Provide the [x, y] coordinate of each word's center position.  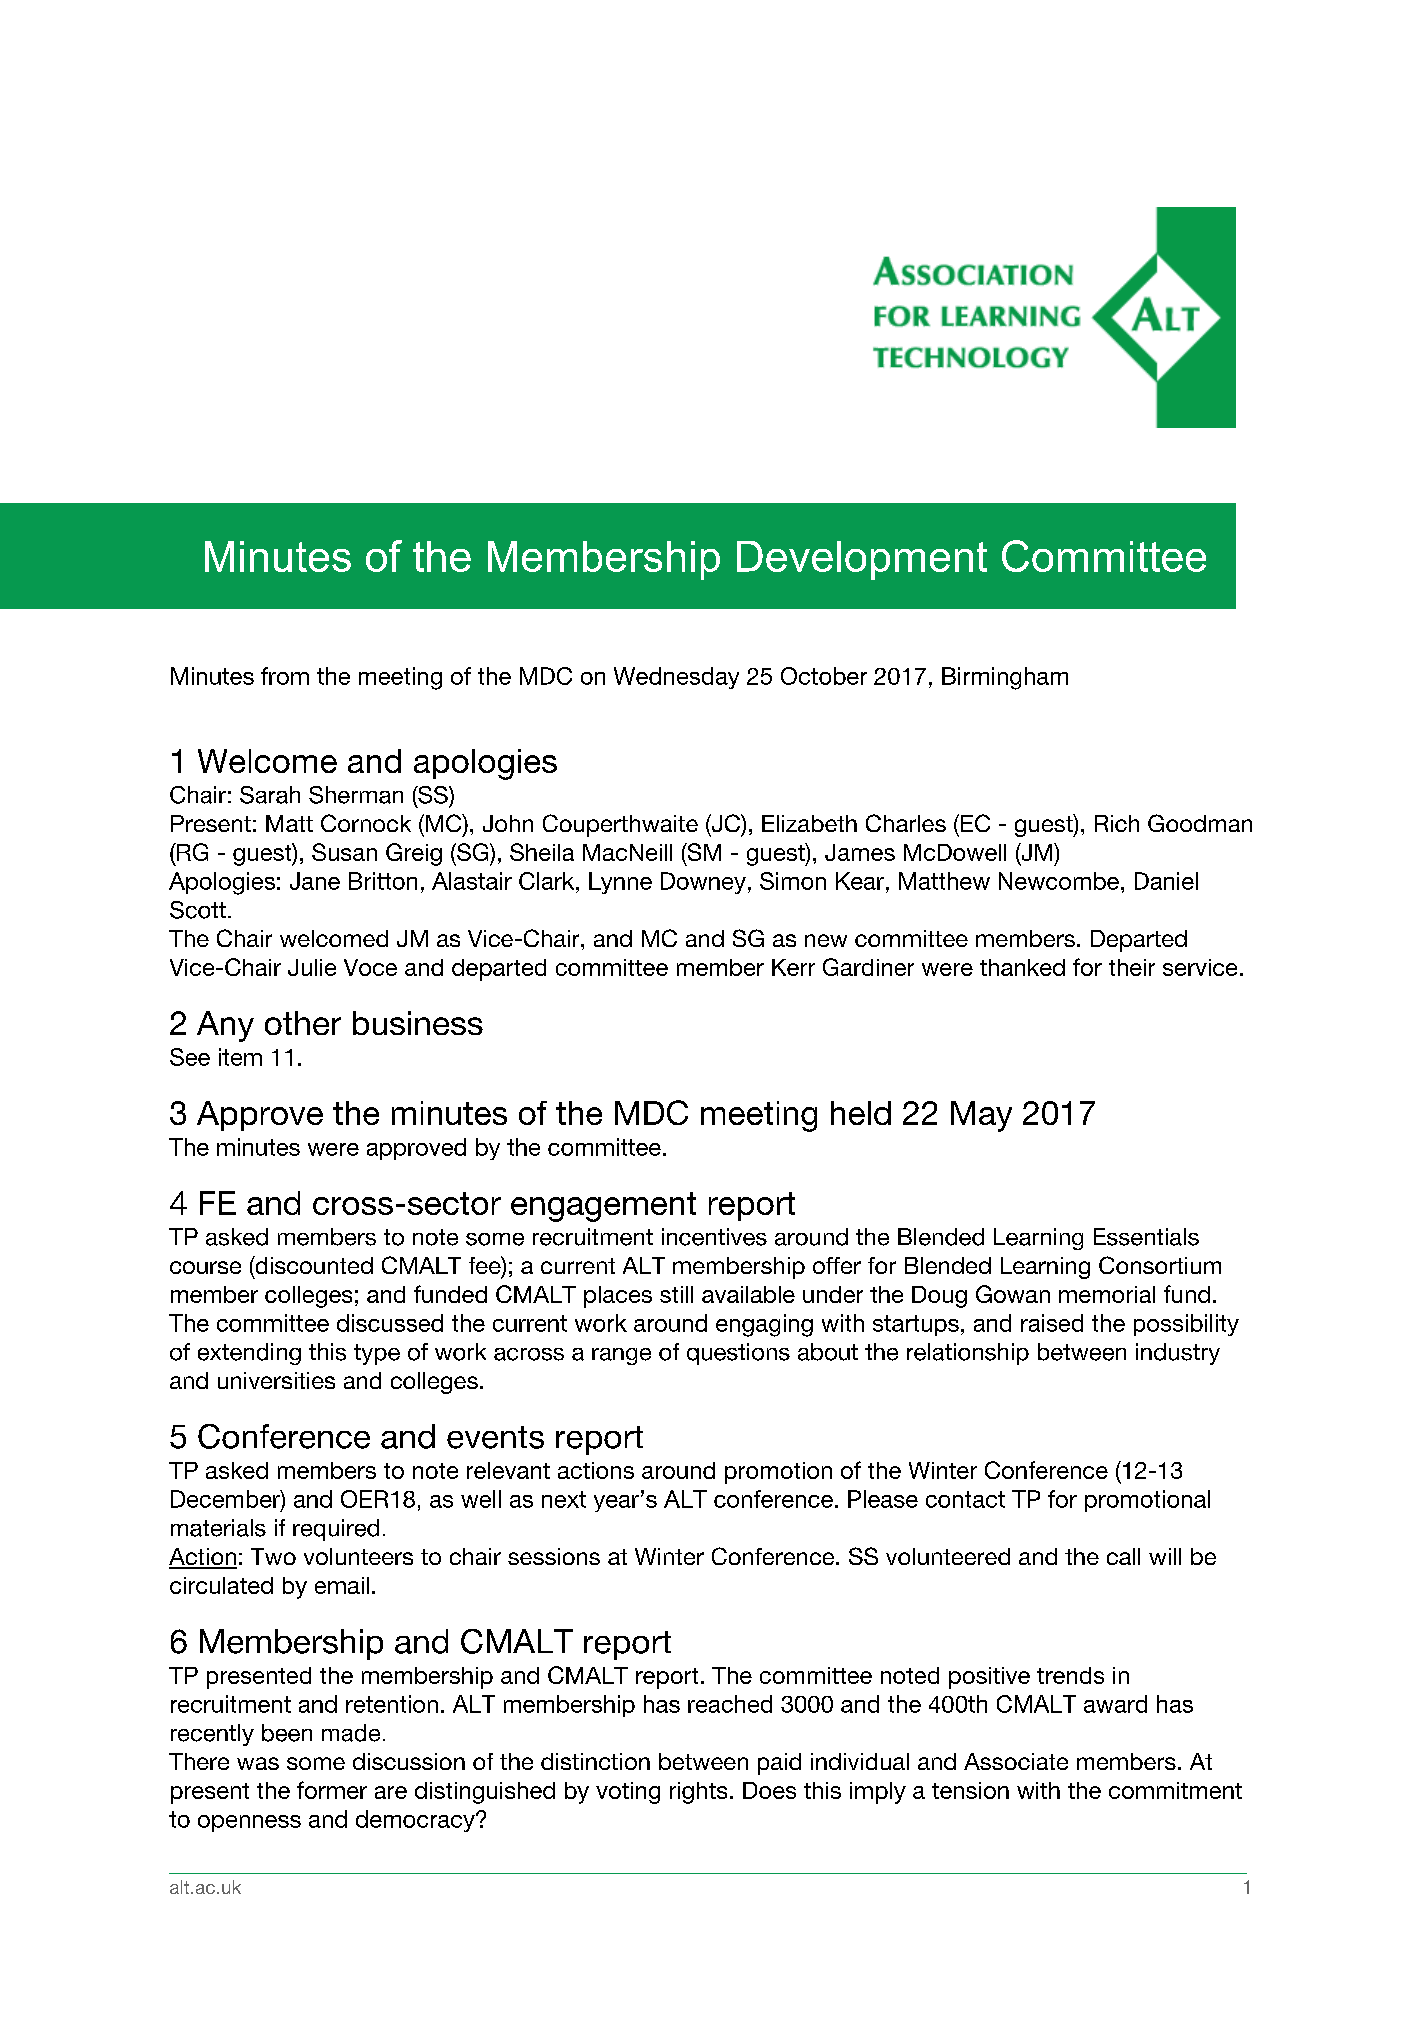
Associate [1016, 1761]
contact [965, 1499]
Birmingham [1005, 678]
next [564, 1499]
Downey [703, 883]
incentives [714, 1237]
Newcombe [1059, 881]
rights [698, 1793]
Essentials [1146, 1237]
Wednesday [676, 678]
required [336, 1530]
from [285, 676]
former [332, 1790]
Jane [315, 881]
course [205, 1267]
